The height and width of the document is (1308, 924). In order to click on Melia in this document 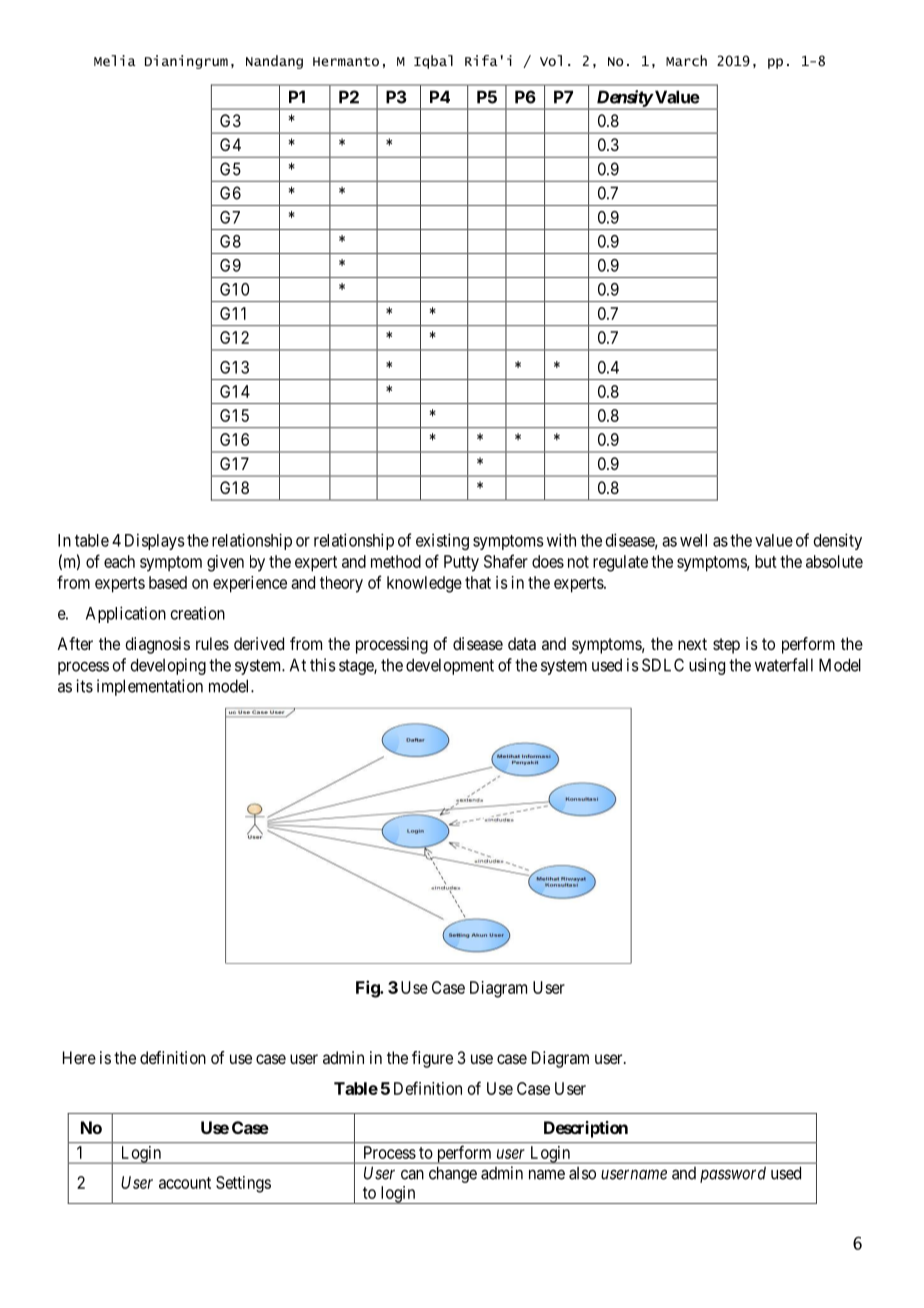, I will do `click(115, 60)`.
